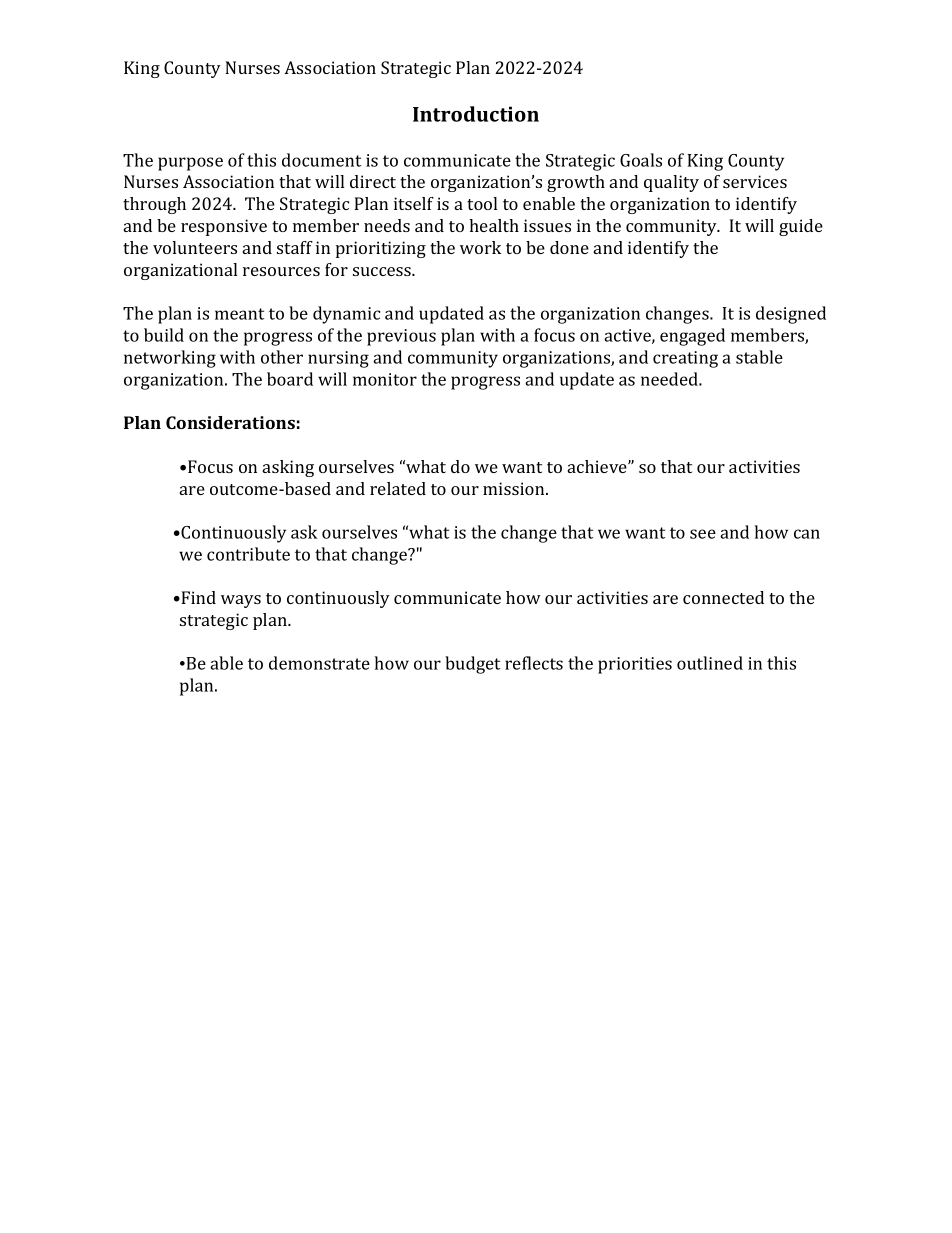 The image size is (952, 1233). I want to click on purpose, so click(190, 164).
